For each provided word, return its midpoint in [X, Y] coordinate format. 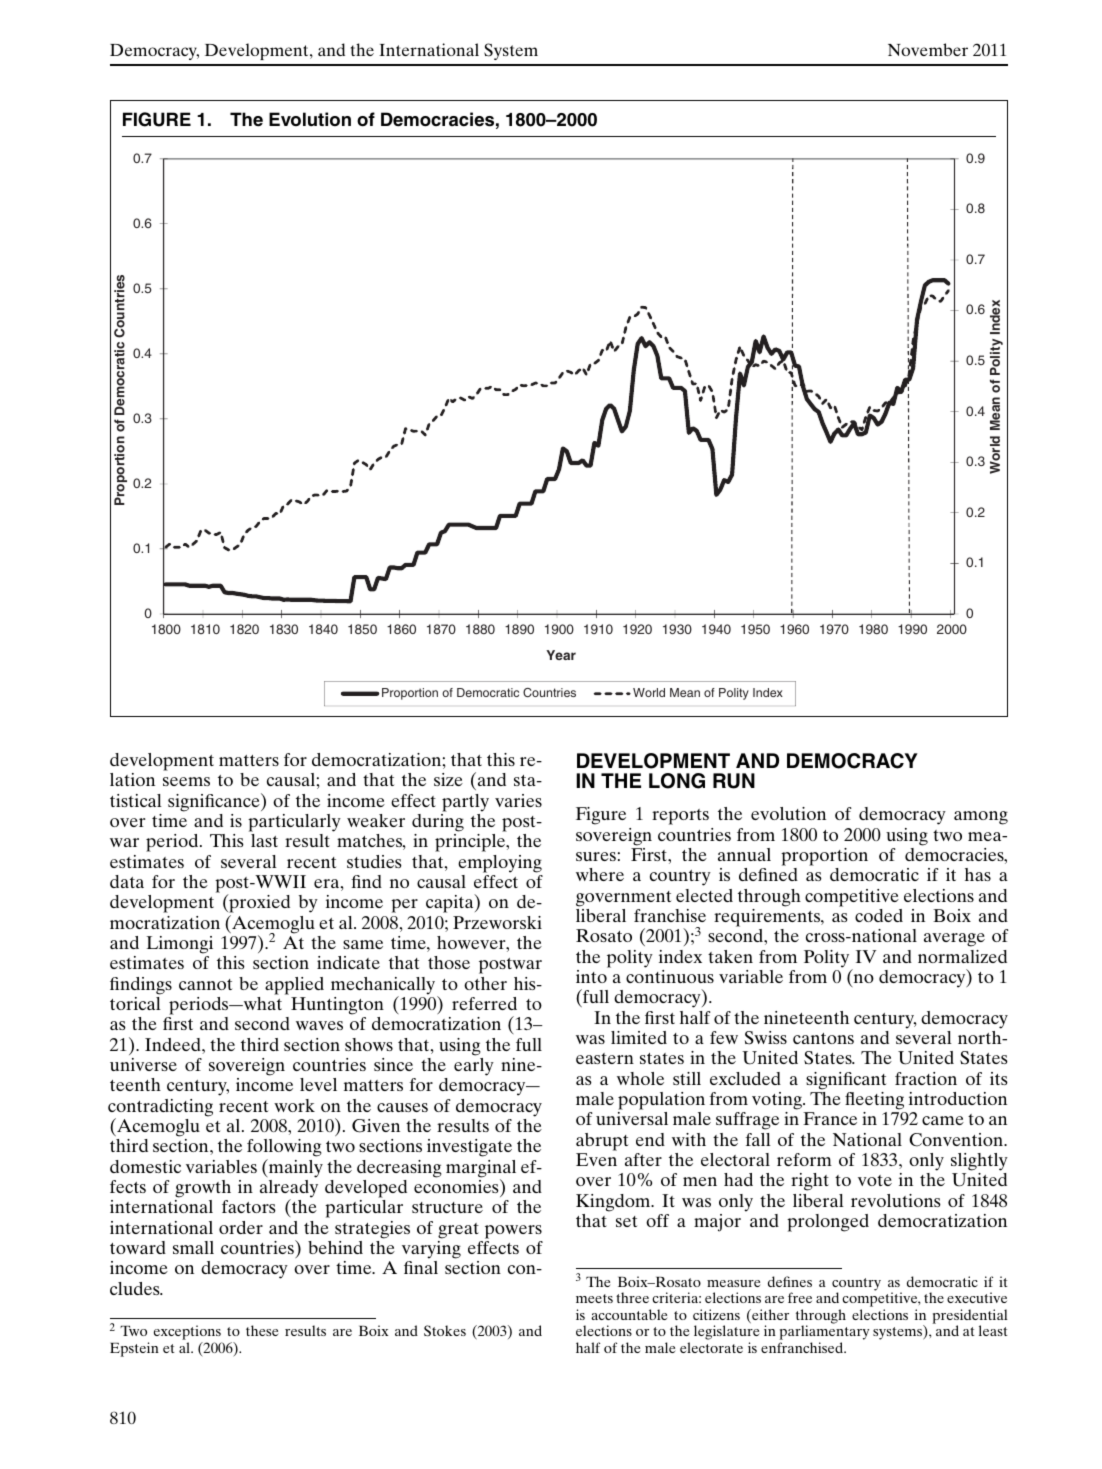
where [600, 874]
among [981, 818]
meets [594, 1298]
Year [561, 655]
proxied [258, 905]
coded [879, 915]
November [928, 49]
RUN [734, 781]
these [262, 1330]
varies [518, 800]
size [448, 779]
